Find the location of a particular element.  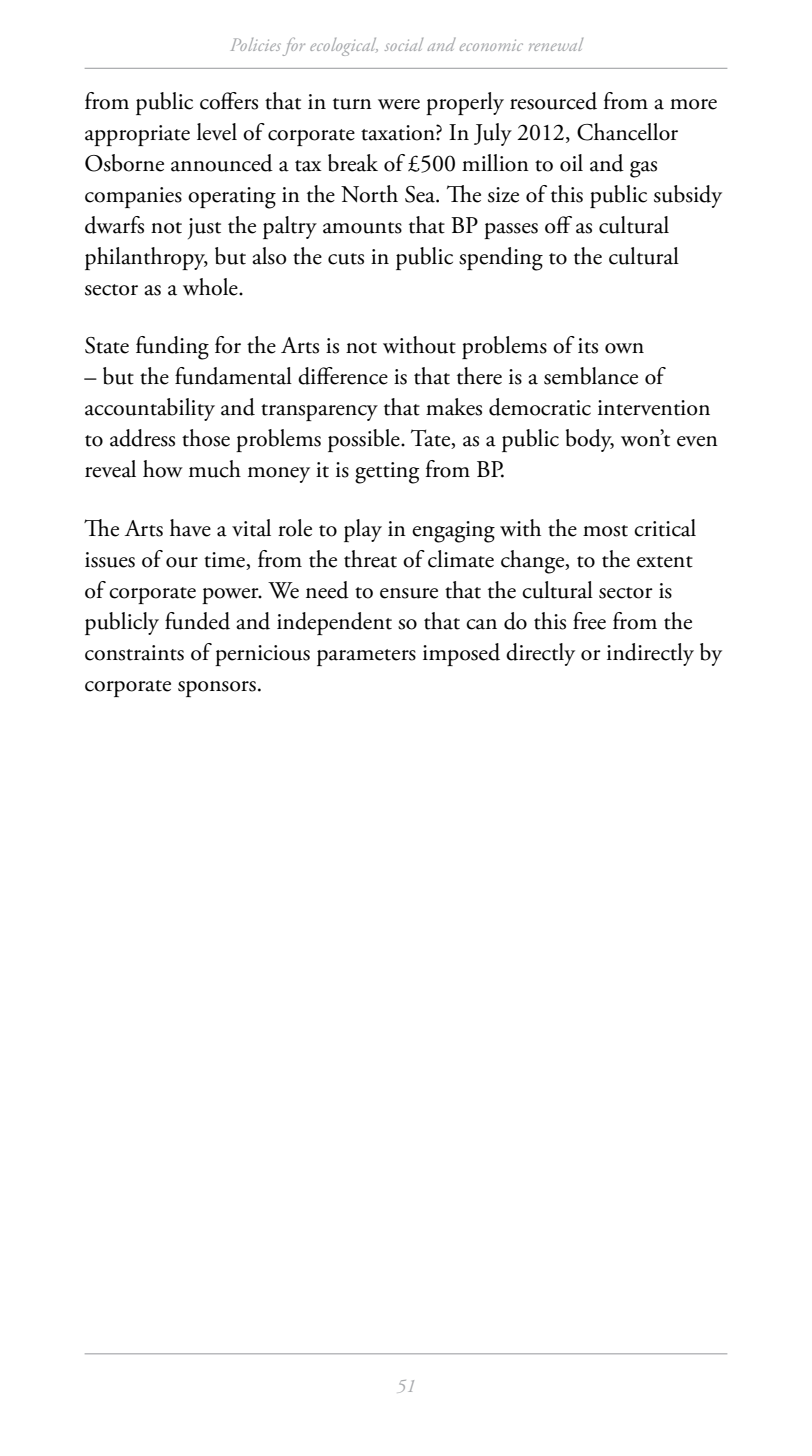

renewal is located at coordinates (556, 44).
